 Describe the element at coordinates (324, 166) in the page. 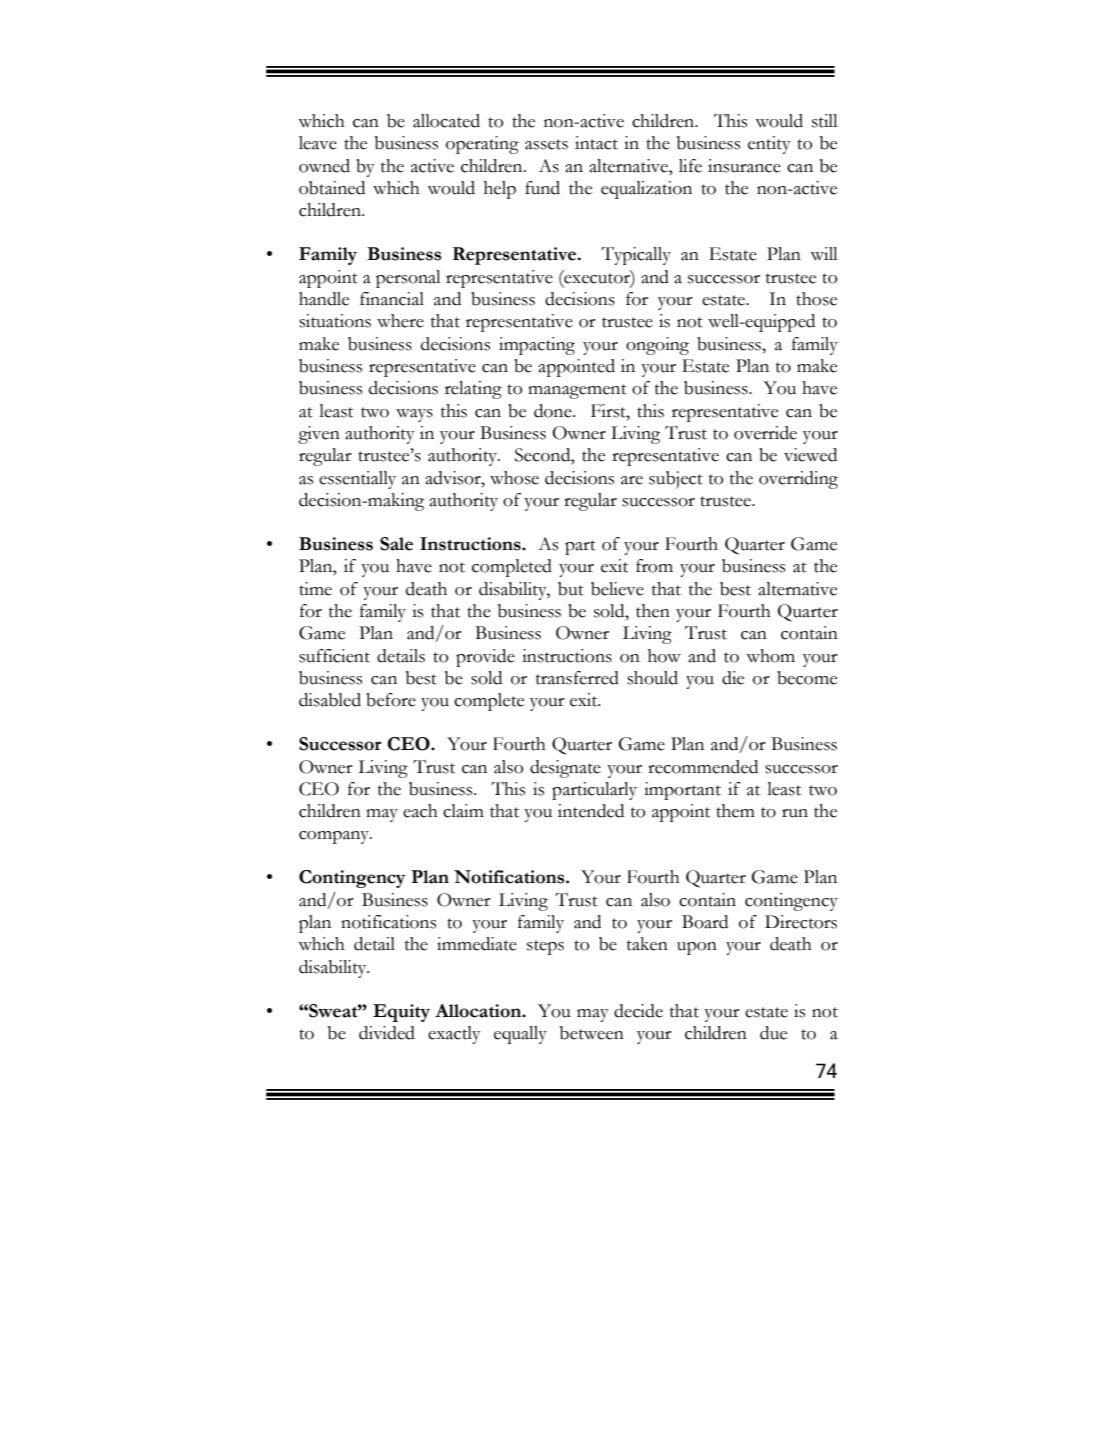

I see `owned` at that location.
